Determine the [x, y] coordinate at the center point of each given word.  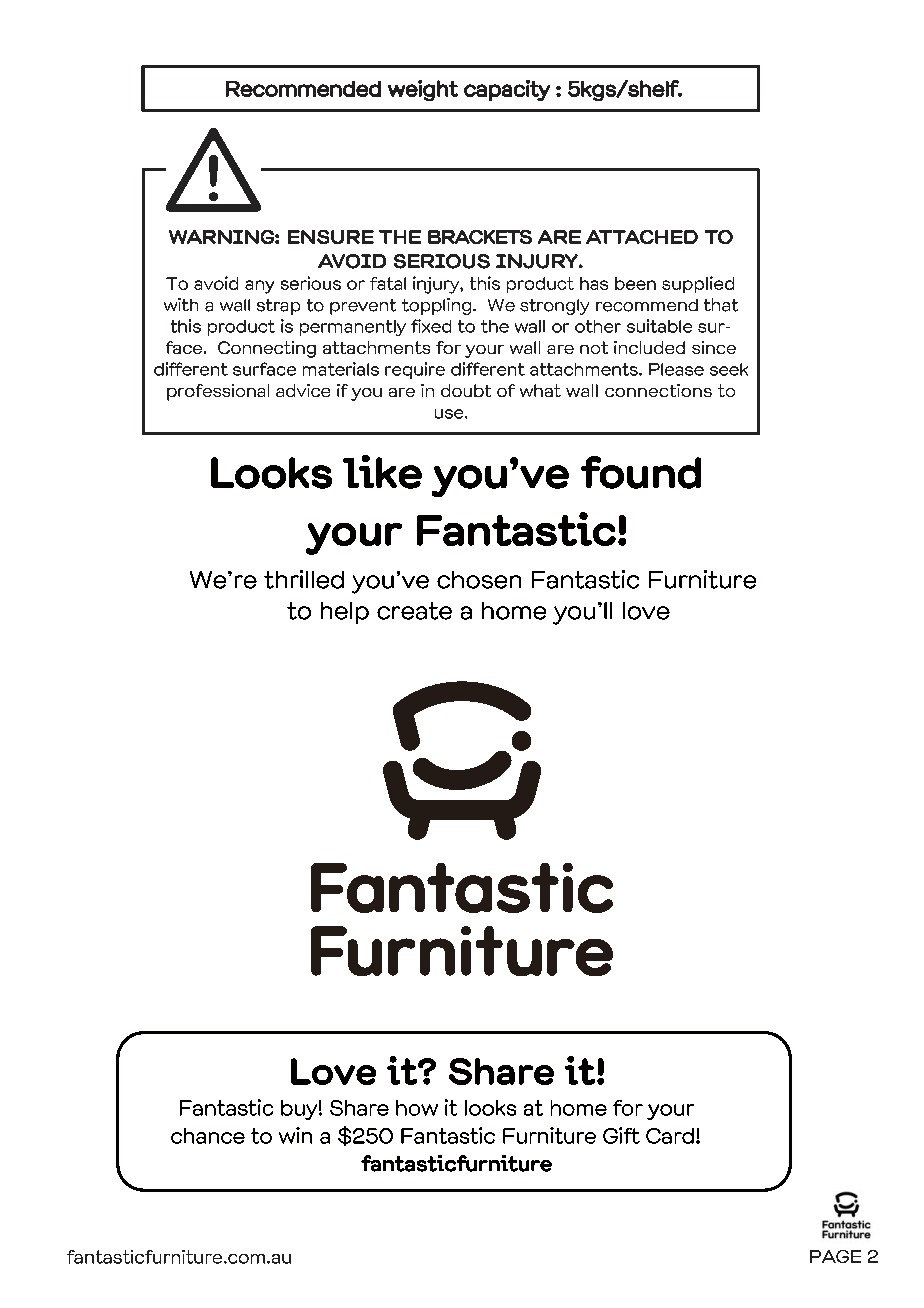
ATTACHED [642, 237]
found [641, 472]
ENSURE [331, 237]
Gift [621, 1135]
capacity [507, 90]
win [295, 1135]
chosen [479, 580]
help [345, 613]
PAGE [835, 1256]
